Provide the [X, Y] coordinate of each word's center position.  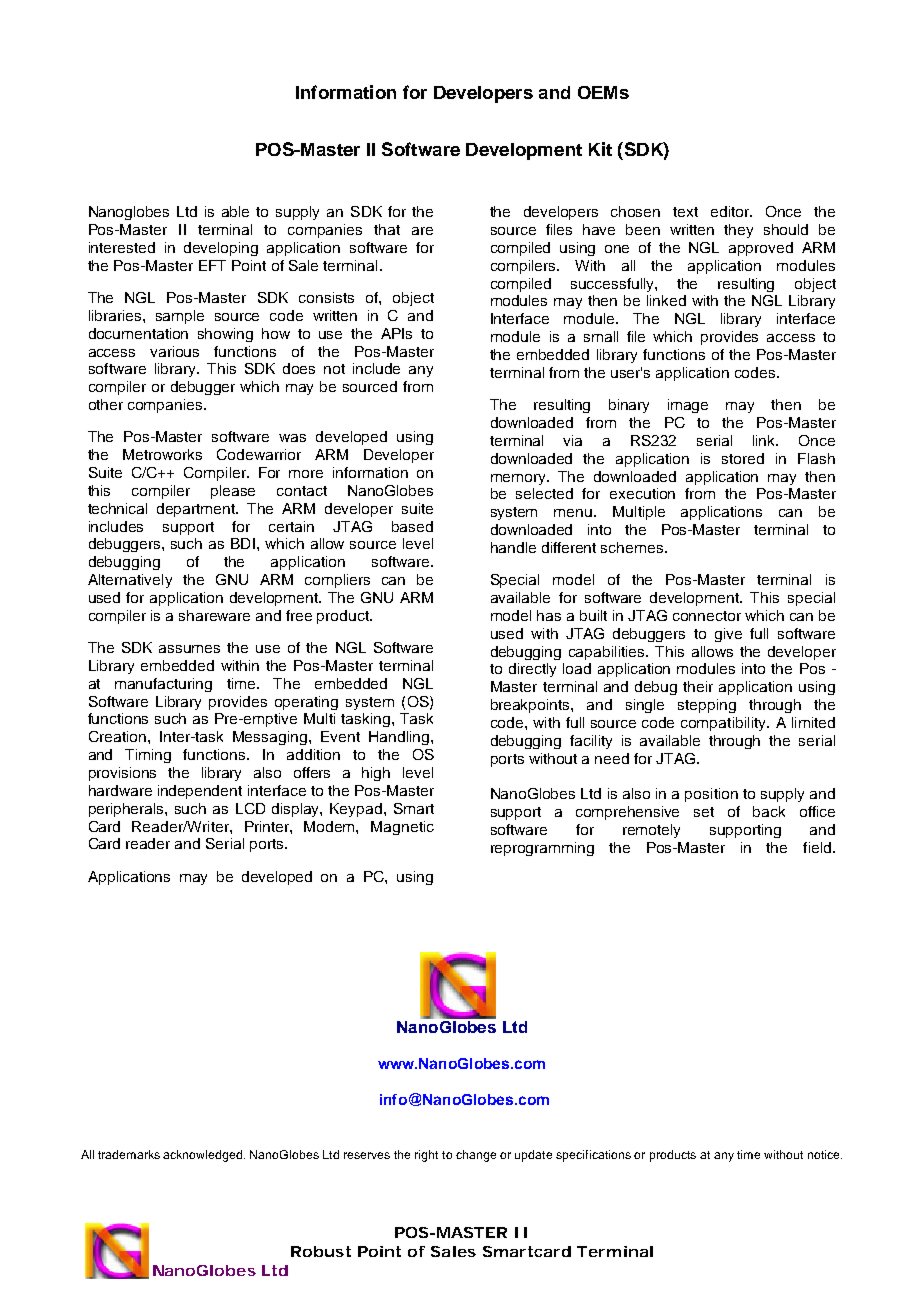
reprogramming [542, 849]
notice [825, 1154]
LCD [250, 808]
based [412, 526]
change [476, 1156]
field [817, 847]
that [387, 229]
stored [743, 458]
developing [221, 249]
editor [731, 211]
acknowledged [204, 1156]
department [197, 510]
